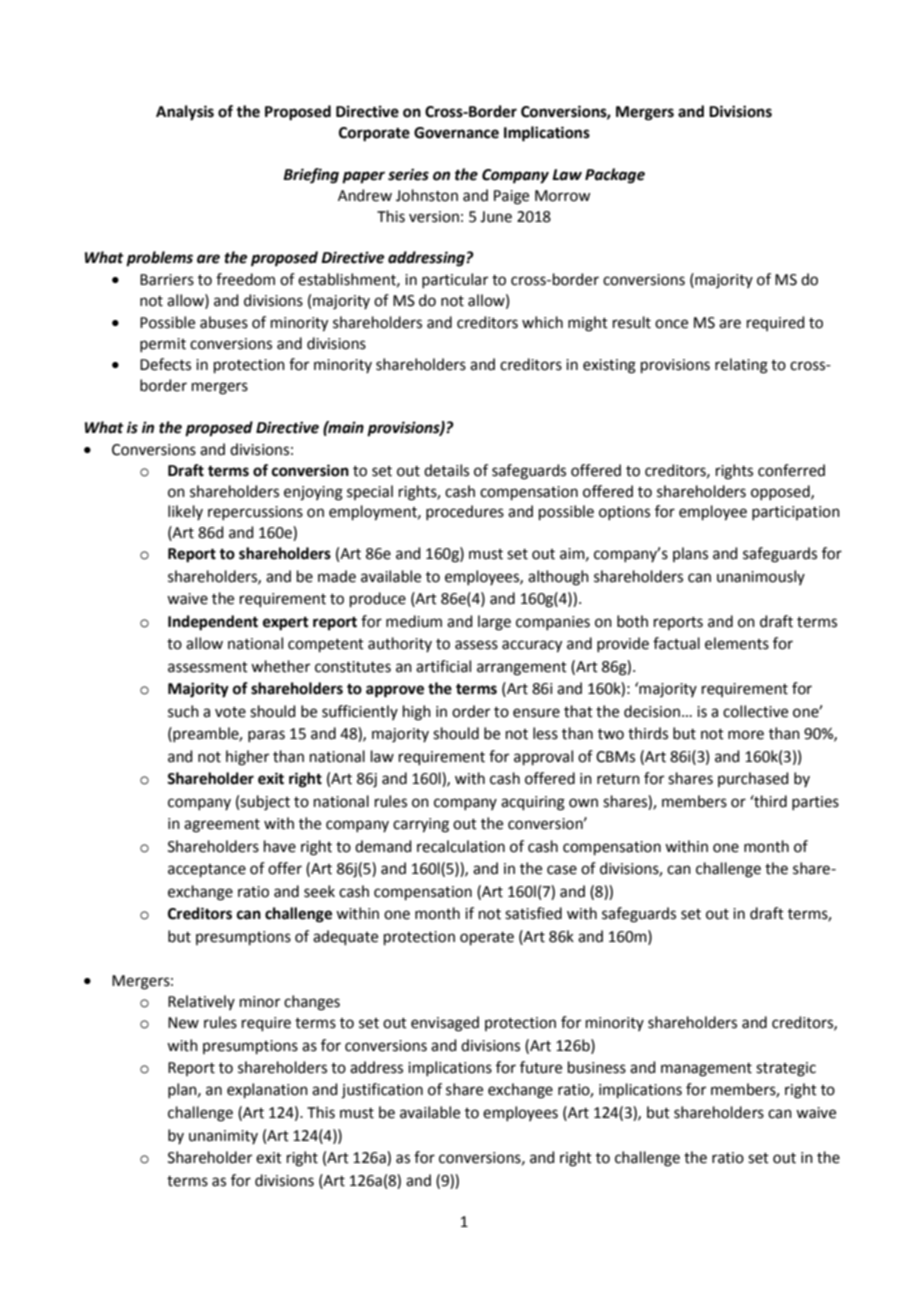 The width and height of the screenshot is (924, 1308). What do you see at coordinates (213, 623) in the screenshot?
I see `Independent` at bounding box center [213, 623].
